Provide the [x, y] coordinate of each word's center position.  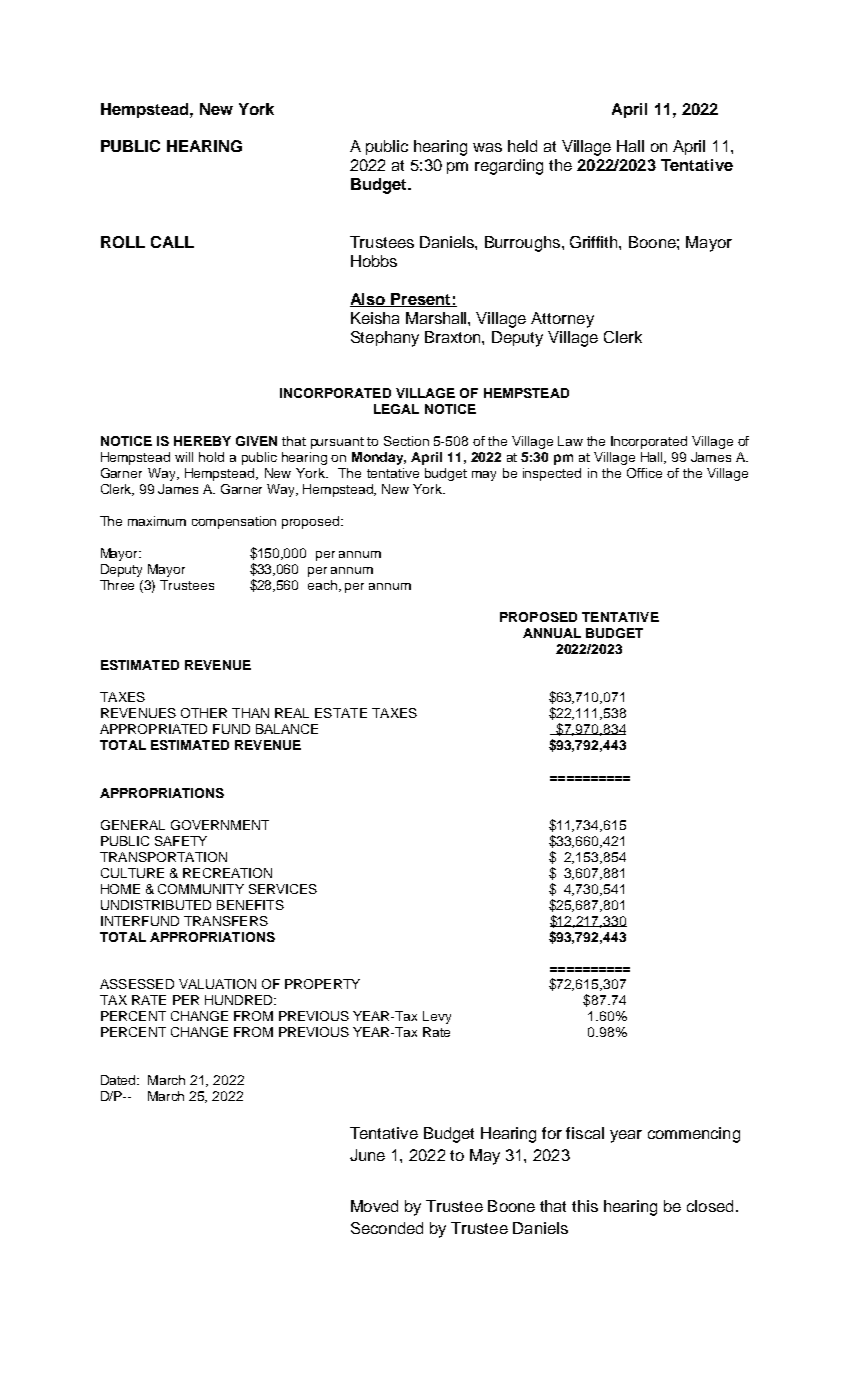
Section [406, 441]
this [585, 1206]
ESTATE [341, 713]
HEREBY [202, 441]
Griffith [595, 242]
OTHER [204, 713]
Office [644, 473]
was [487, 147]
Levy [437, 1017]
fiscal [585, 1133]
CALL [172, 242]
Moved [374, 1206]
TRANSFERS [226, 921]
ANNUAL [552, 633]
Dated [120, 1080]
